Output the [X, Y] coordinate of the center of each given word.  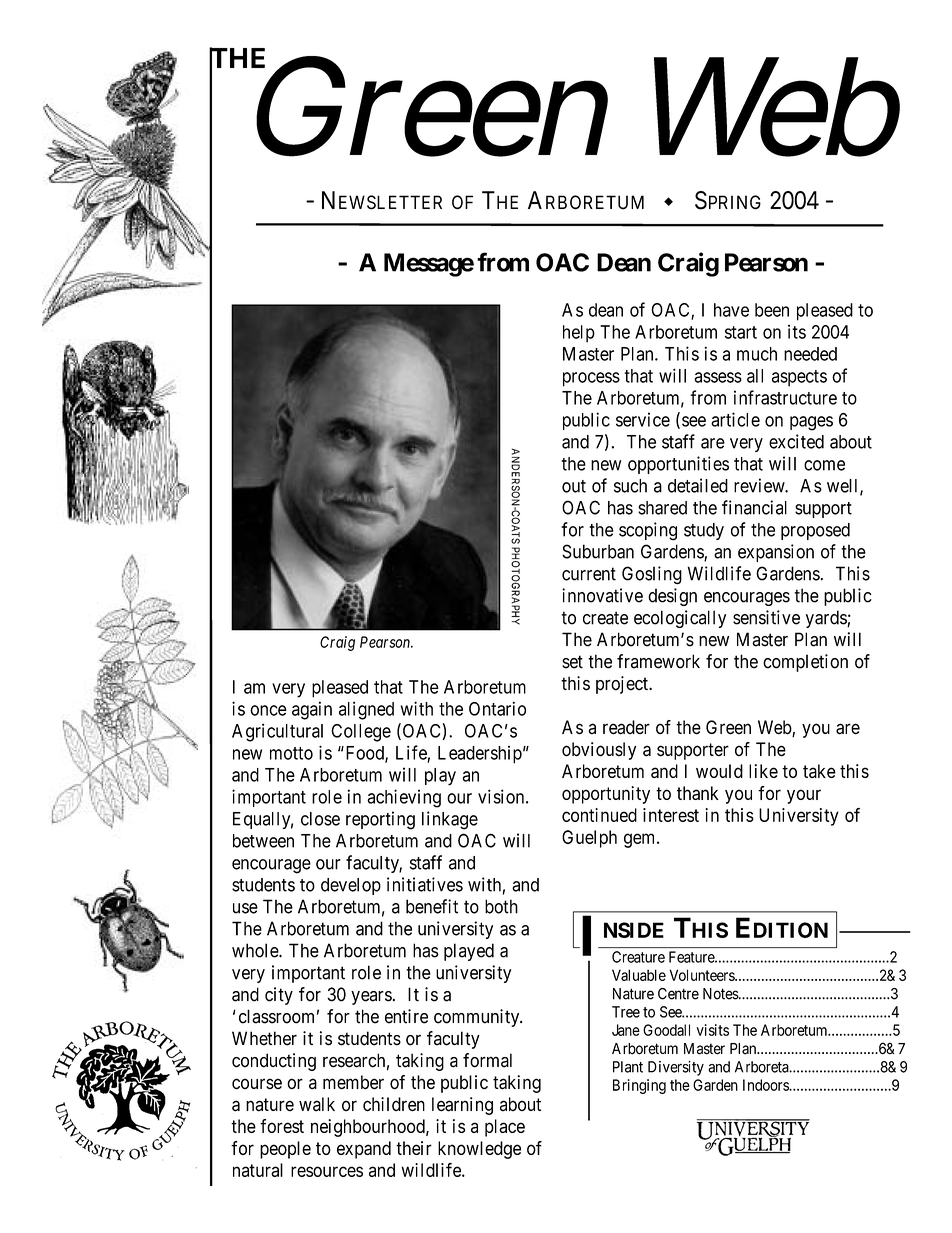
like [763, 771]
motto [291, 753]
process [591, 379]
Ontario [497, 708]
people [285, 1150]
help [579, 334]
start [741, 332]
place [505, 1128]
